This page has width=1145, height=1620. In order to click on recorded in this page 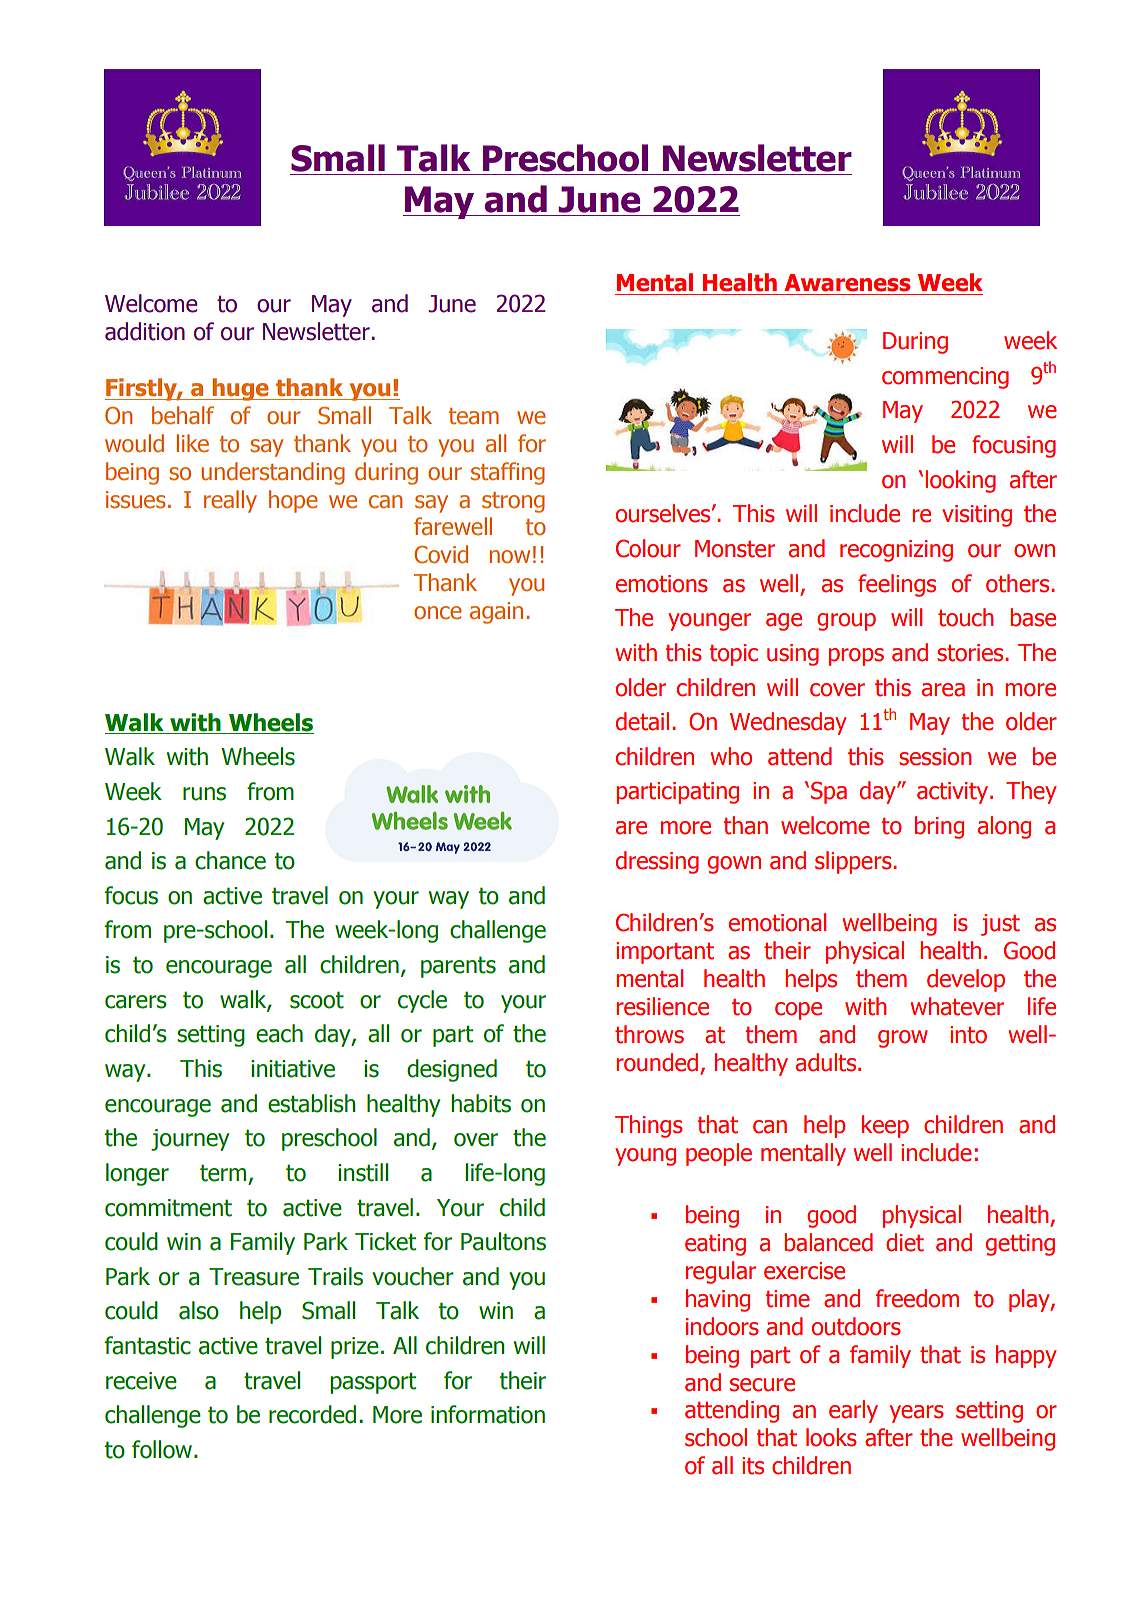, I will do `click(312, 1414)`.
